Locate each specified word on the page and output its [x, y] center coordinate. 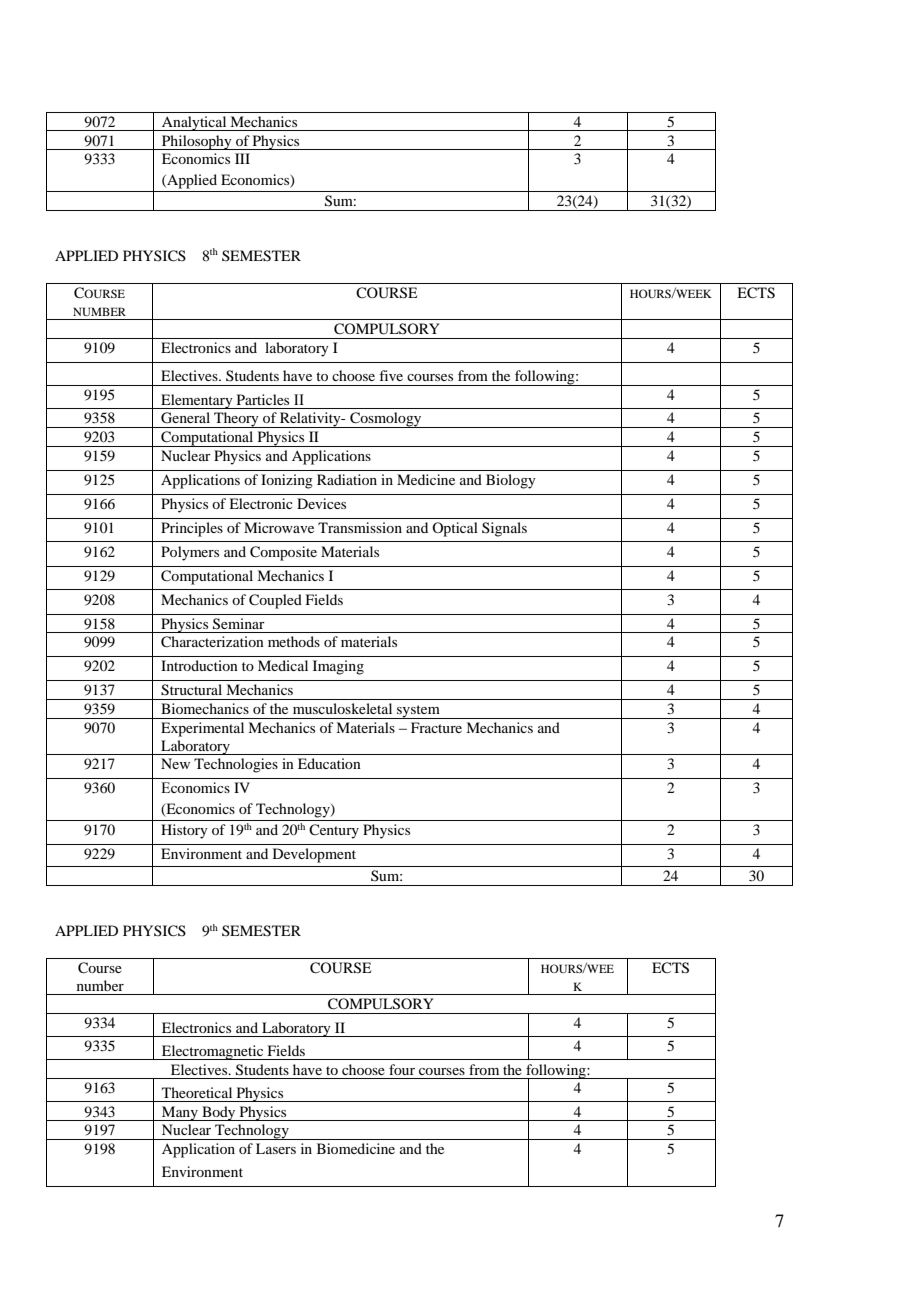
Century [334, 831]
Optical [455, 529]
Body [219, 1113]
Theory [236, 420]
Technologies [236, 765]
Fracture [436, 727]
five [391, 375]
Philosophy [197, 142]
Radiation [347, 479]
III [242, 158]
